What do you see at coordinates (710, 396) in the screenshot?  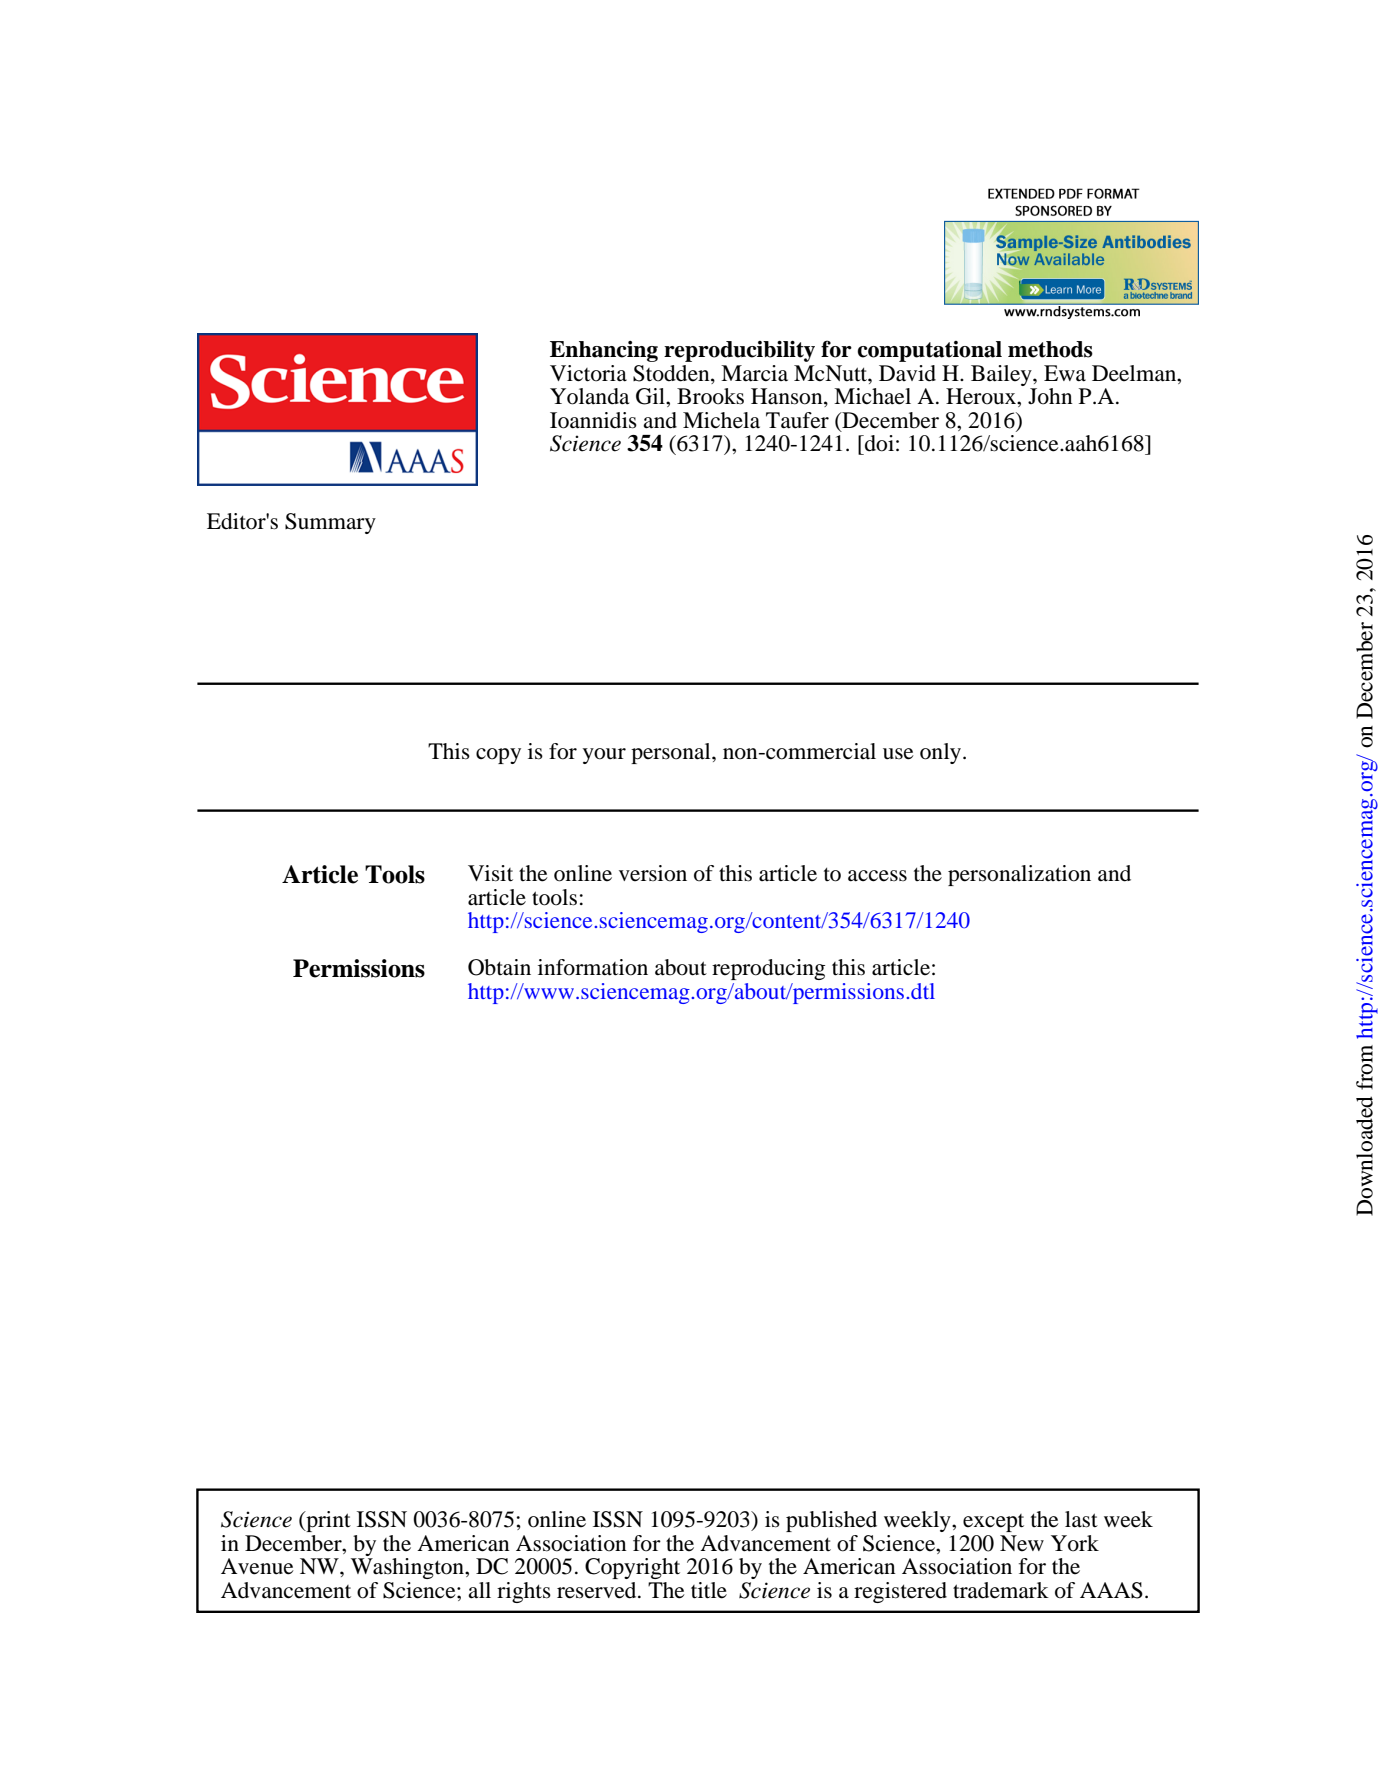 I see `Brooks` at bounding box center [710, 396].
